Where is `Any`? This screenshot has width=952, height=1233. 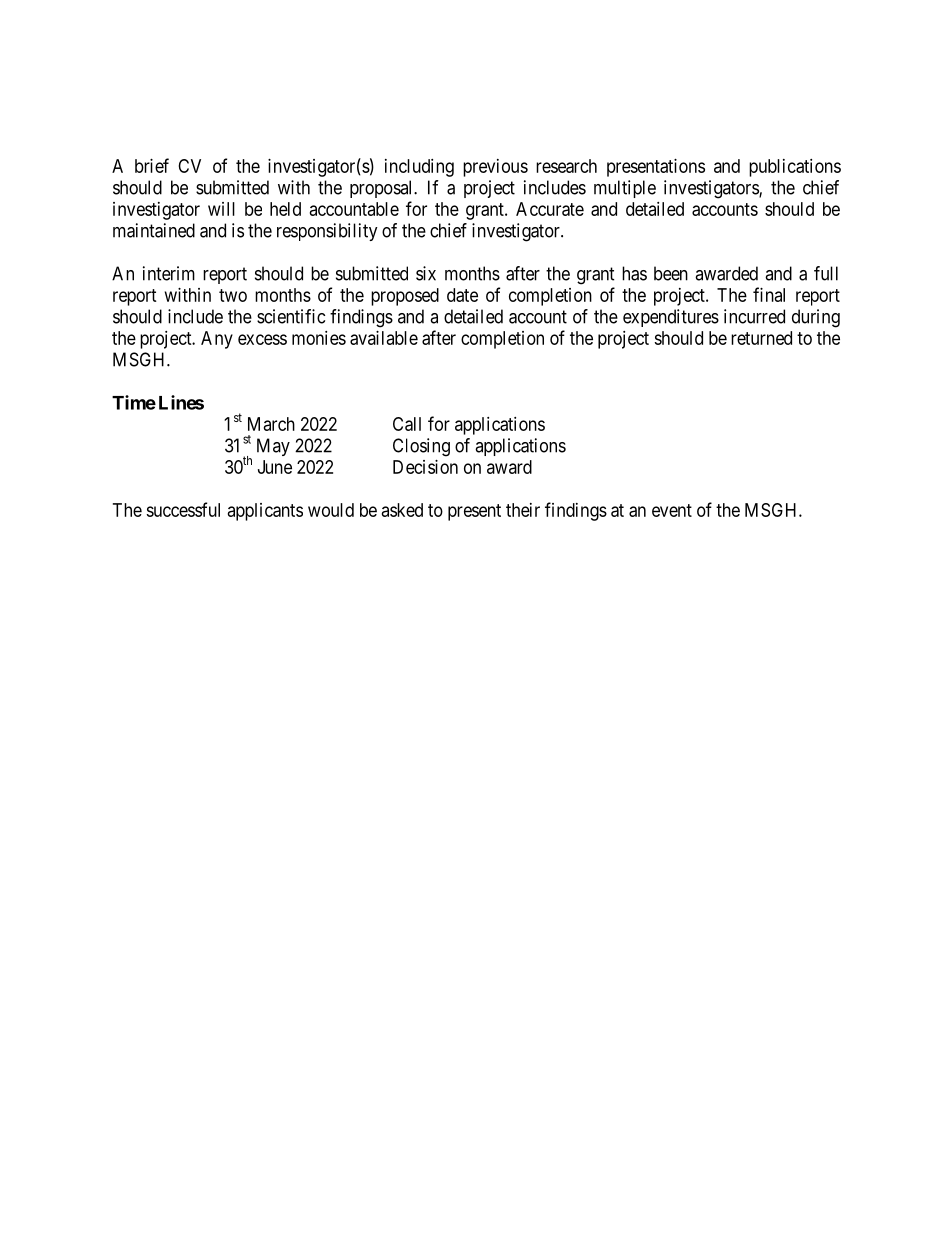
Any is located at coordinates (217, 340).
